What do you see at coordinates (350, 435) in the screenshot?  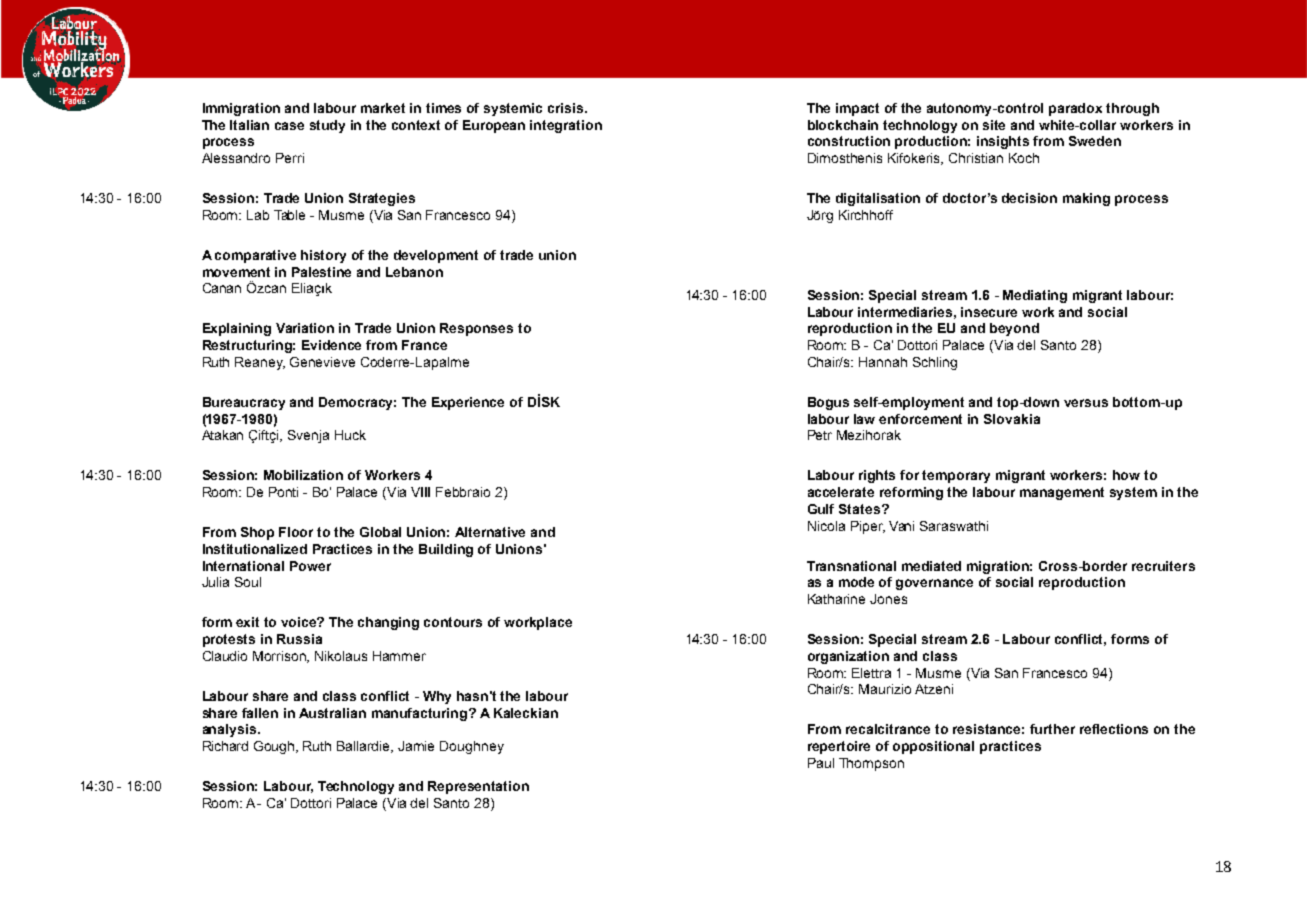 I see `Huck` at bounding box center [350, 435].
